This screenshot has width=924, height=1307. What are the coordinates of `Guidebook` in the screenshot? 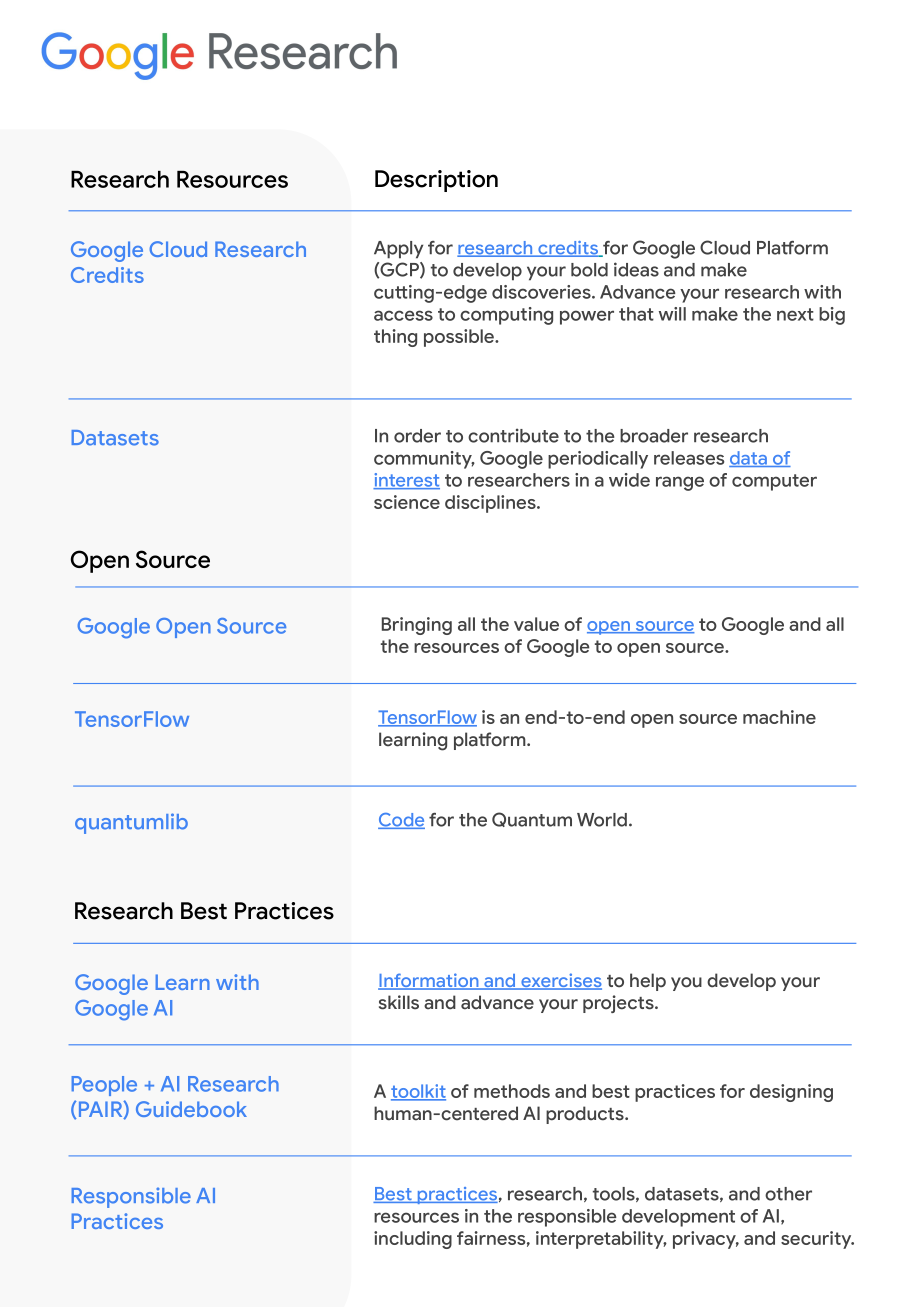 It's located at (191, 1109).
